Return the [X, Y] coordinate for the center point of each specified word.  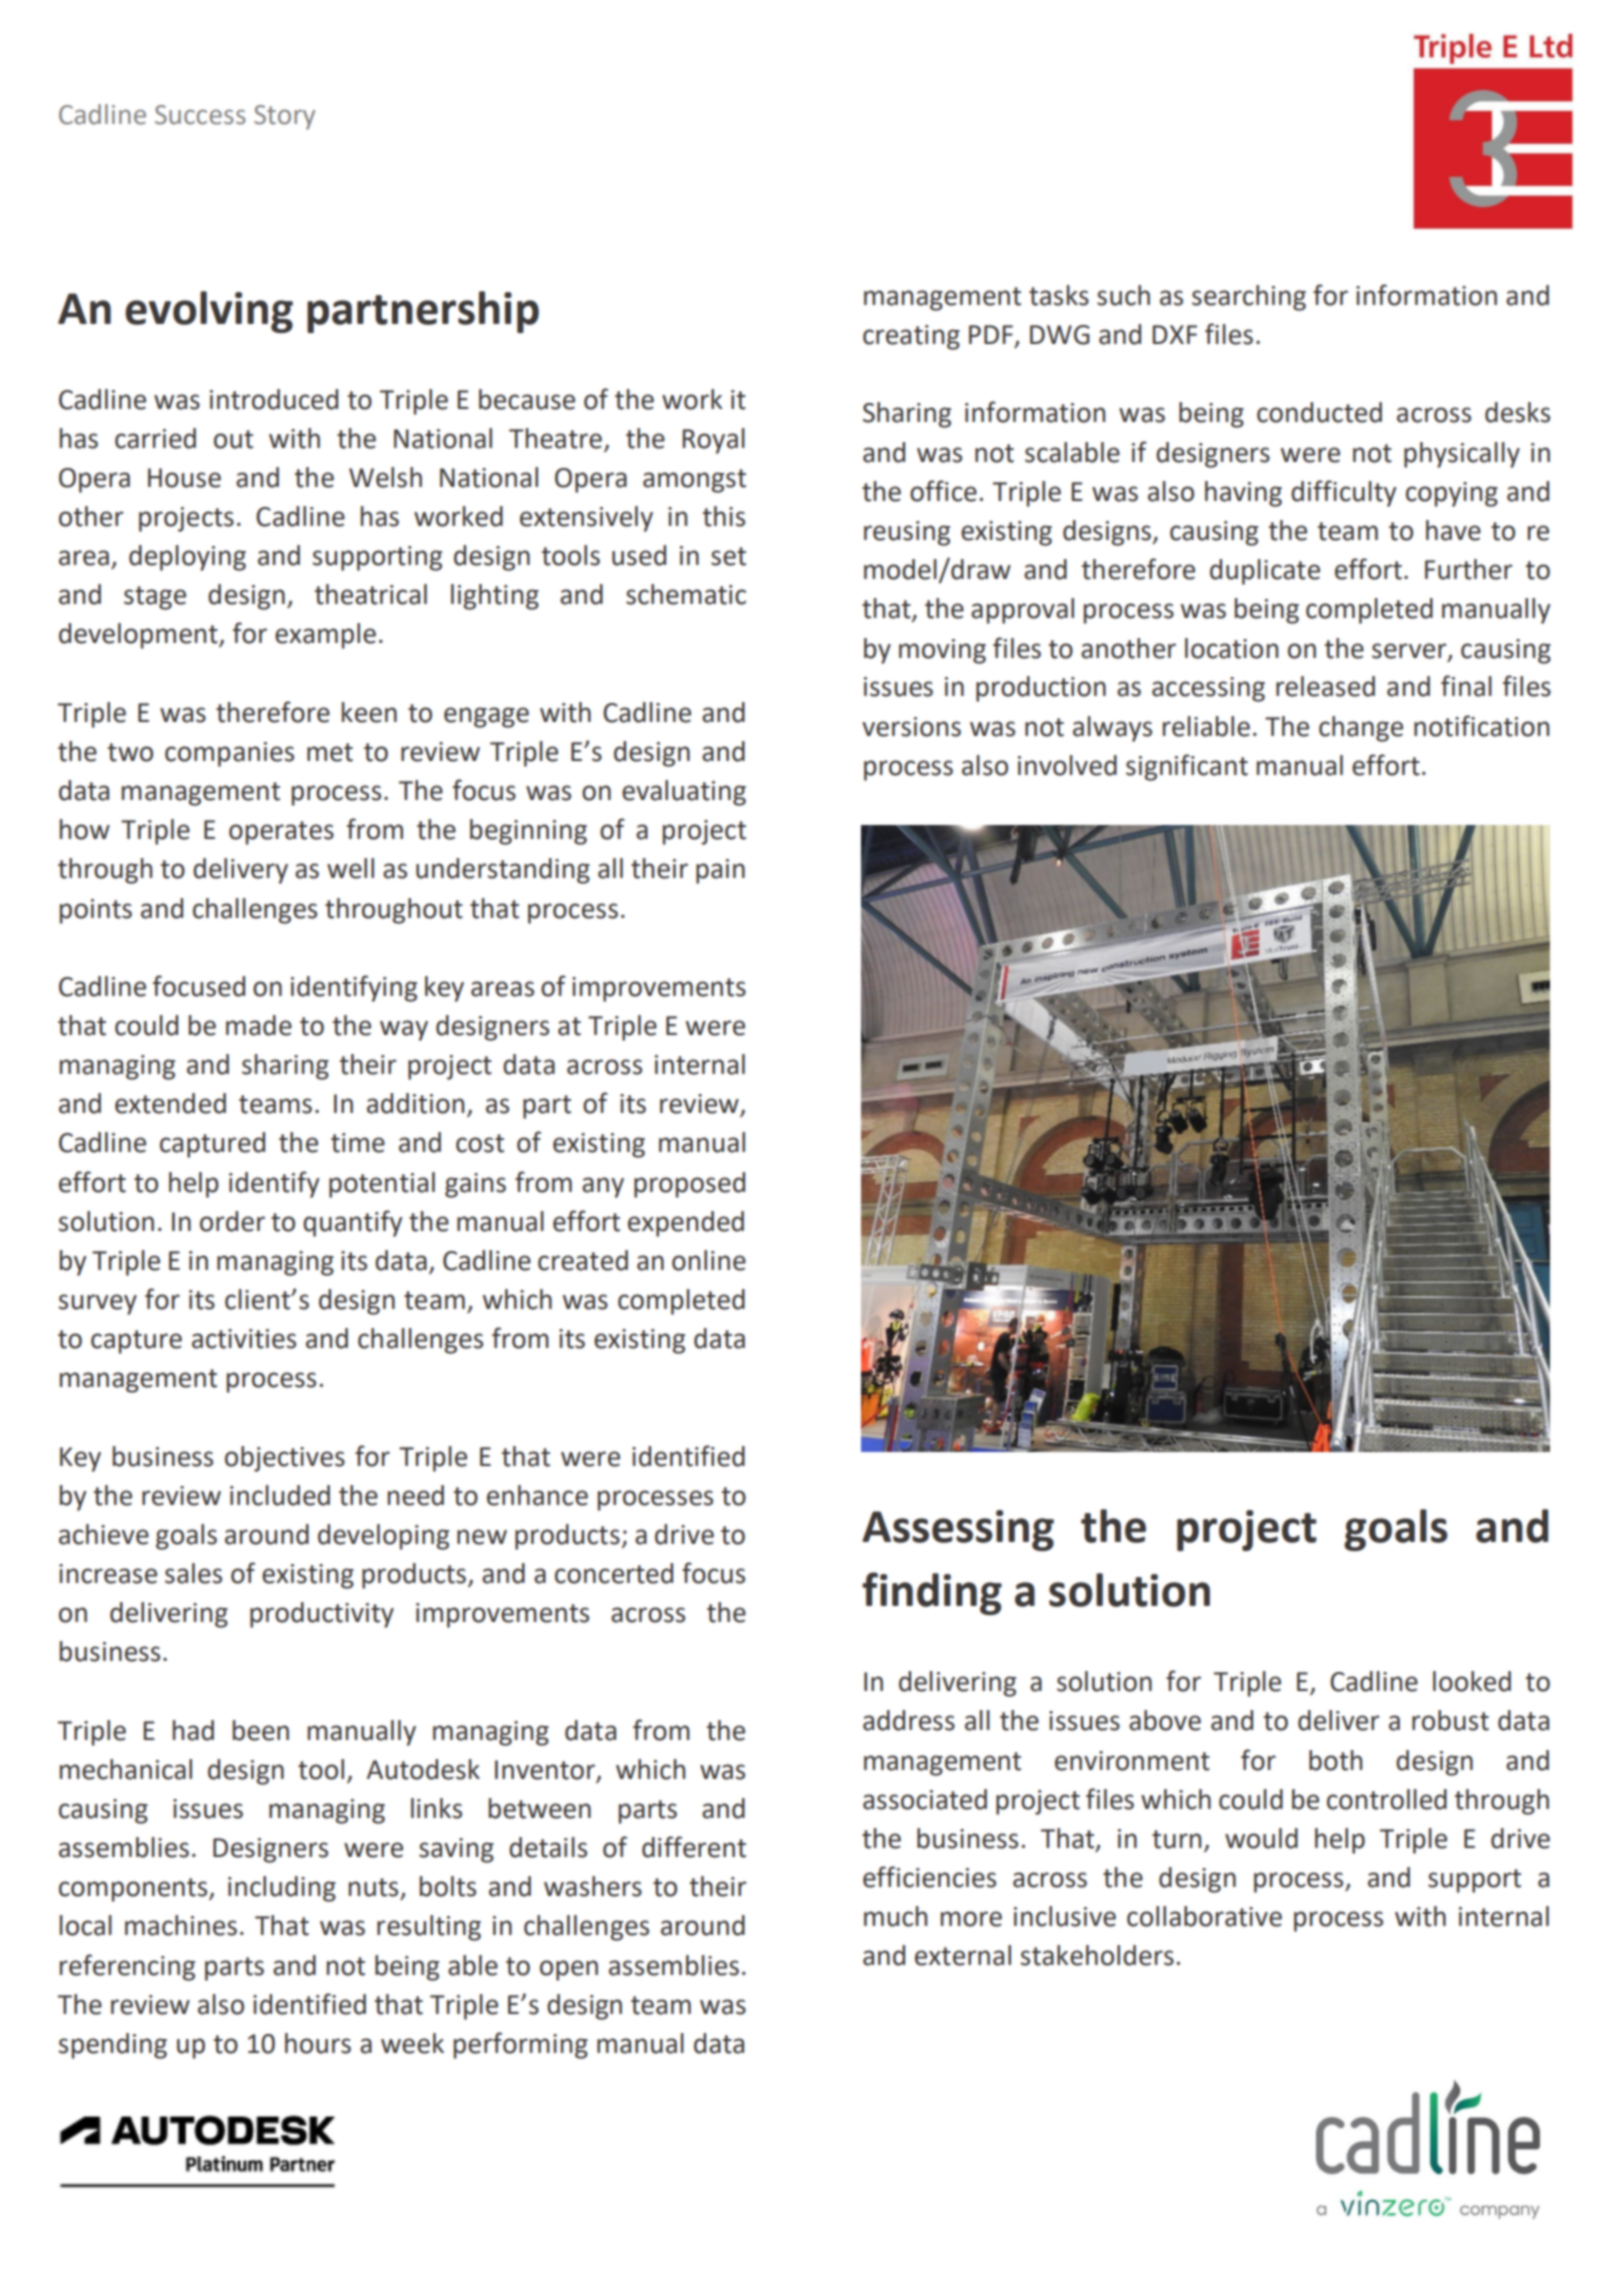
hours [318, 2043]
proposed [689, 1185]
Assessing [958, 1530]
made [259, 1025]
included [280, 1495]
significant [1187, 767]
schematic [686, 594]
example [325, 636]
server [1410, 651]
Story [284, 117]
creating [911, 337]
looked [1472, 1681]
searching [1249, 298]
